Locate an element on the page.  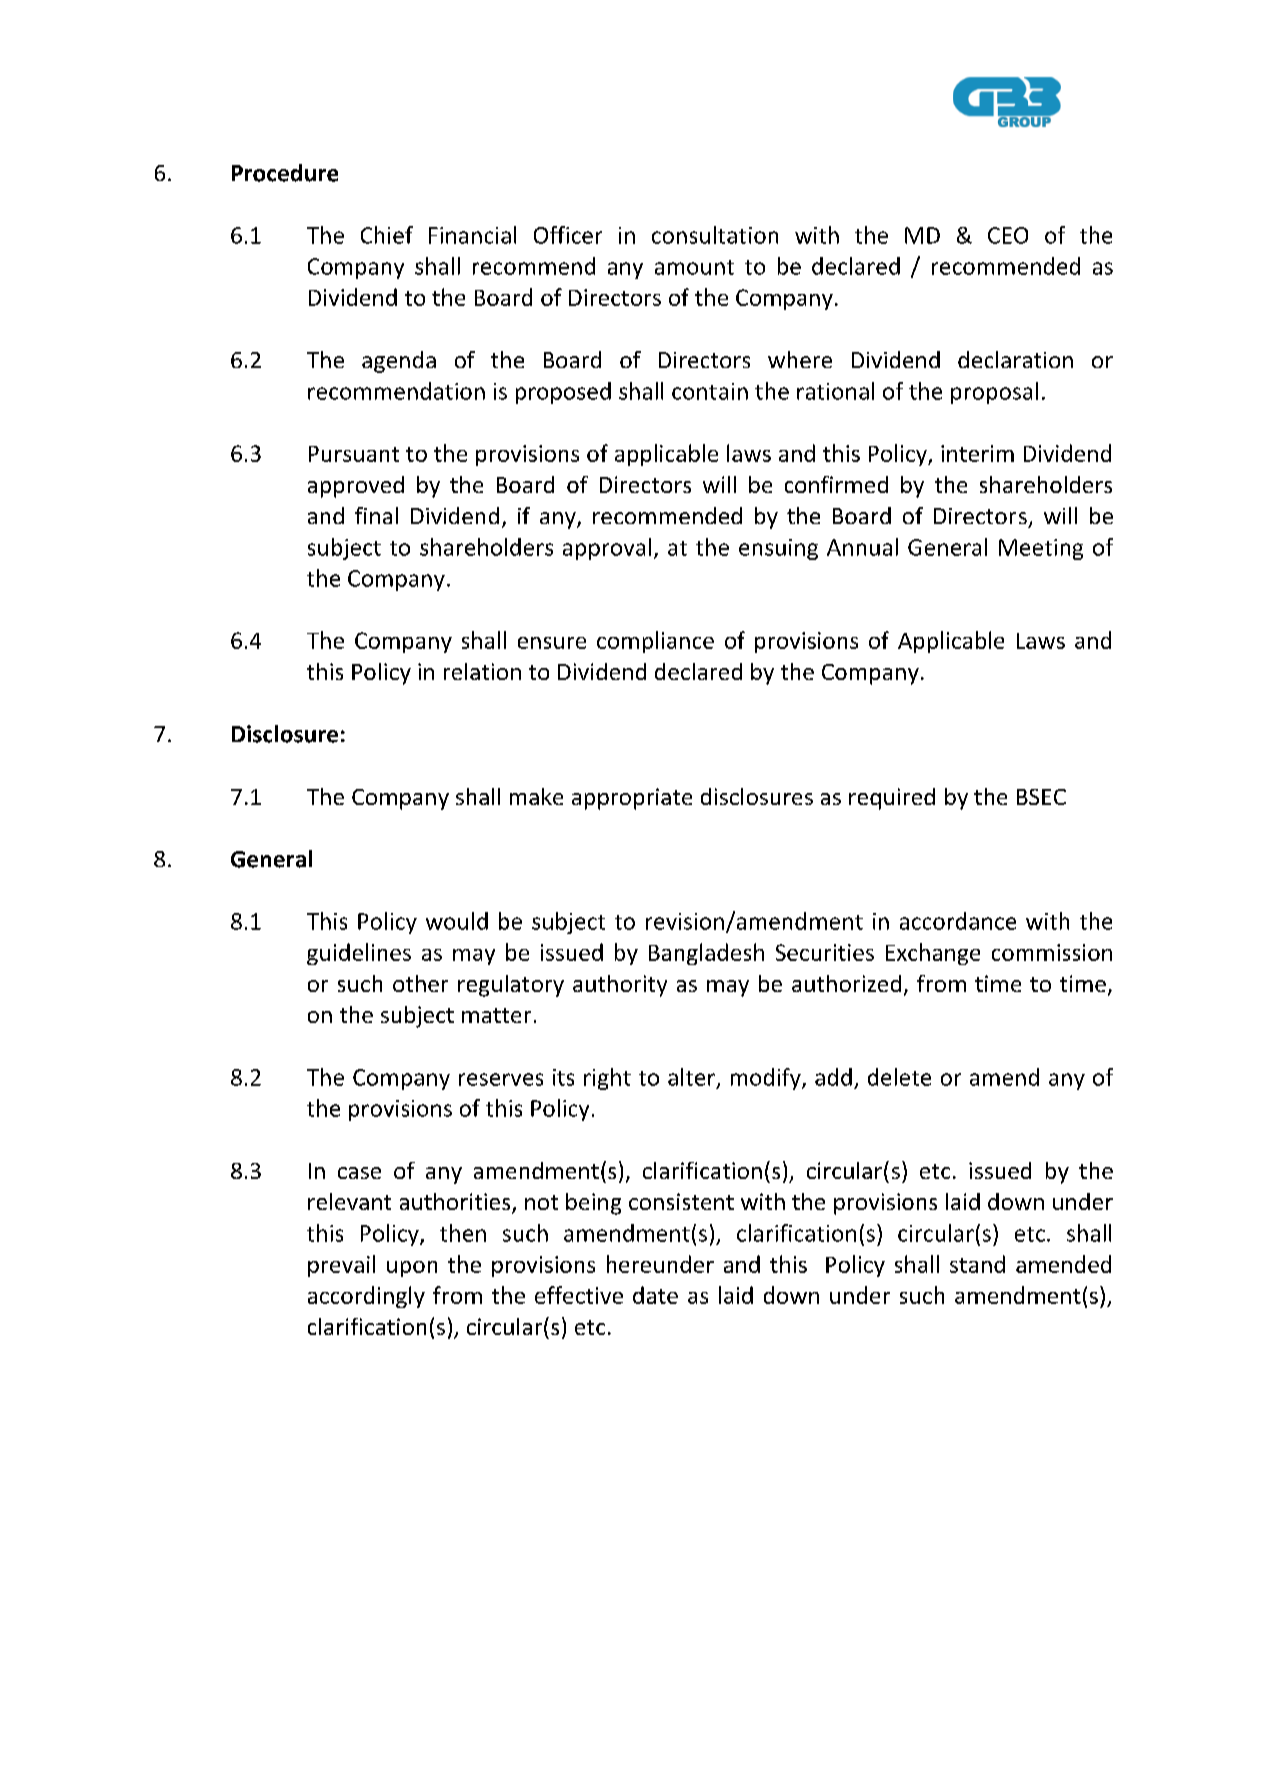
date is located at coordinates (655, 1295).
